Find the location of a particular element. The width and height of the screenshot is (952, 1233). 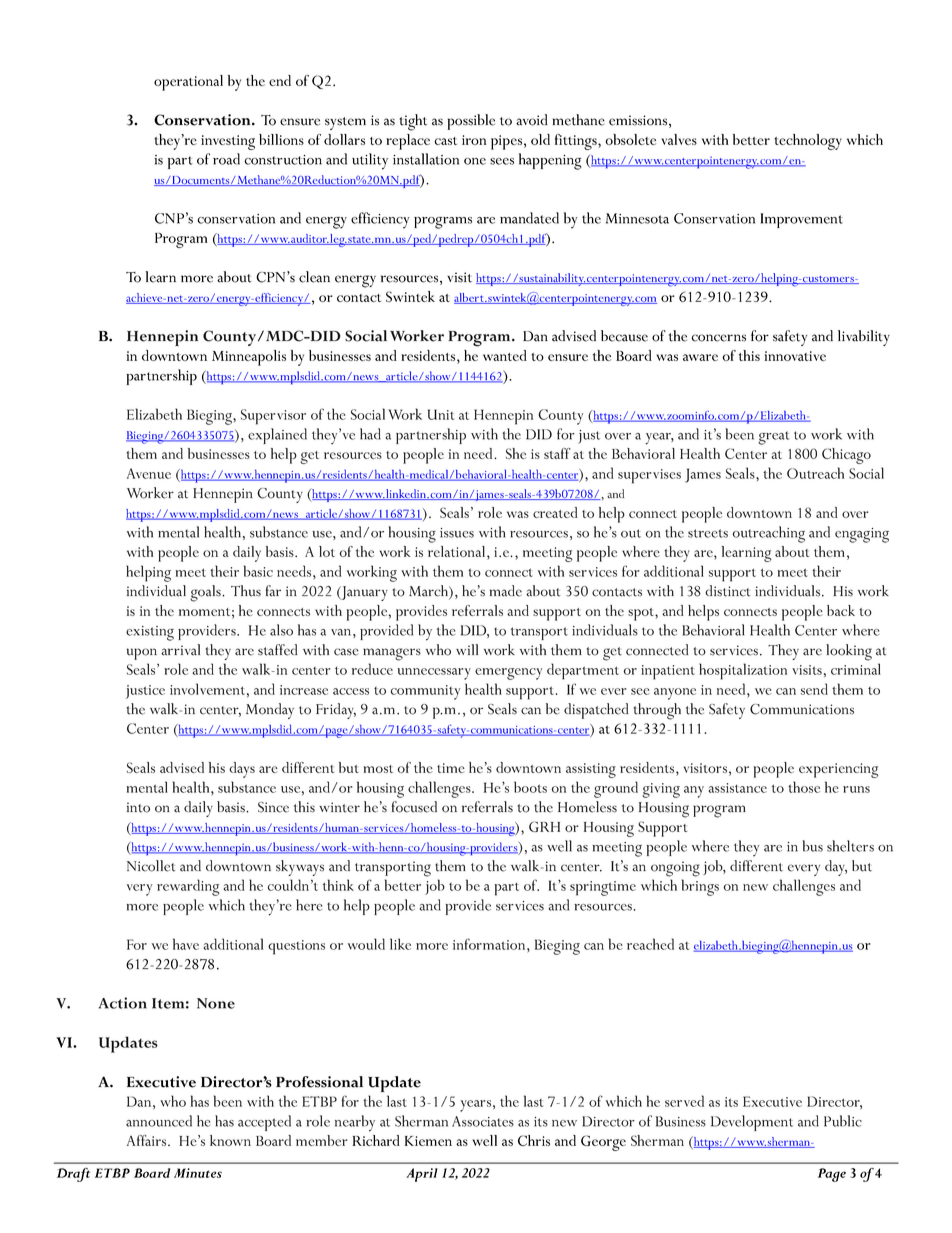

assistance is located at coordinates (737, 788).
